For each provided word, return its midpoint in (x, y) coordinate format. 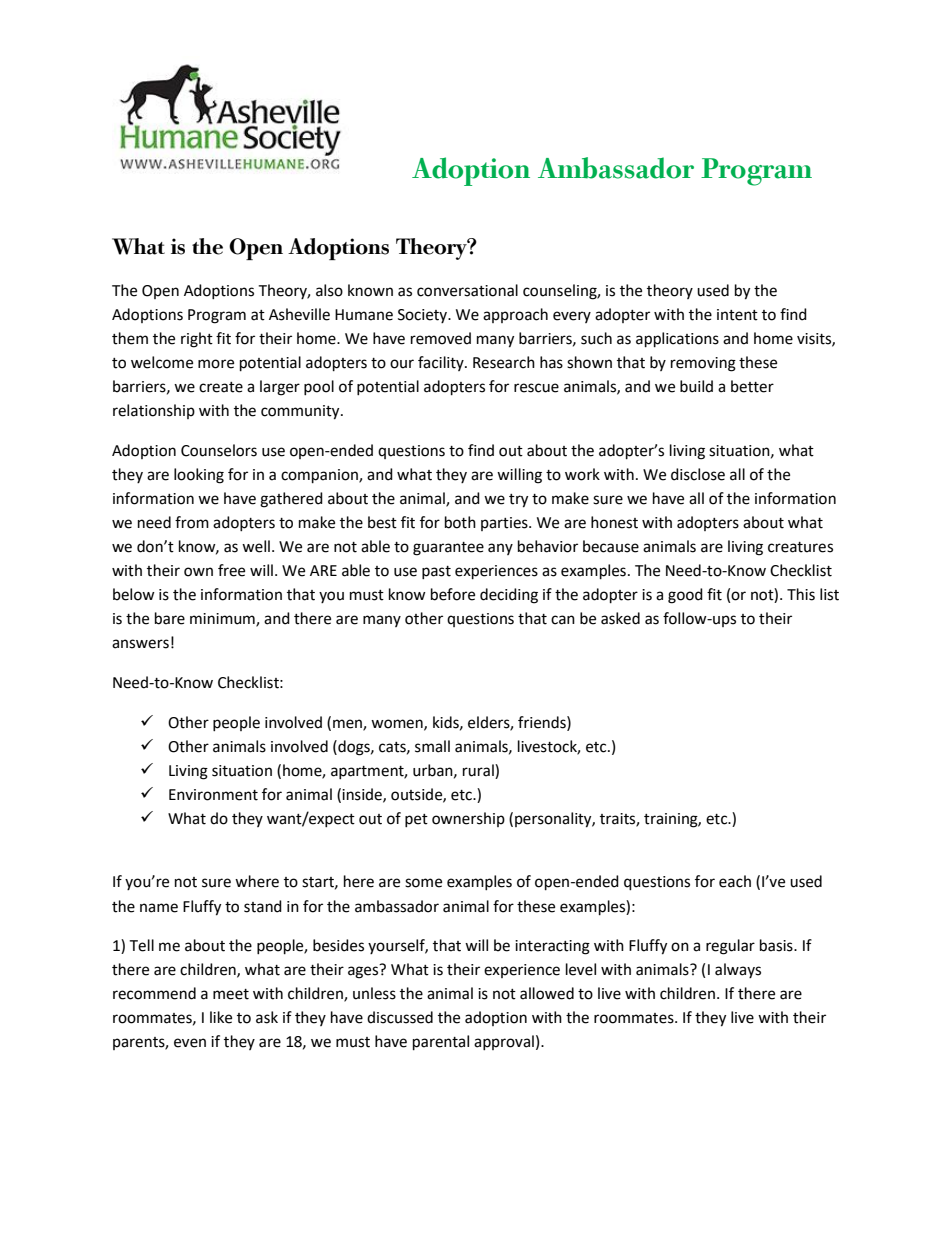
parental (441, 1043)
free (231, 570)
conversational (467, 290)
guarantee (448, 549)
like (221, 1017)
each (735, 881)
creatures (800, 547)
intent (737, 315)
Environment (213, 795)
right (197, 340)
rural (479, 770)
